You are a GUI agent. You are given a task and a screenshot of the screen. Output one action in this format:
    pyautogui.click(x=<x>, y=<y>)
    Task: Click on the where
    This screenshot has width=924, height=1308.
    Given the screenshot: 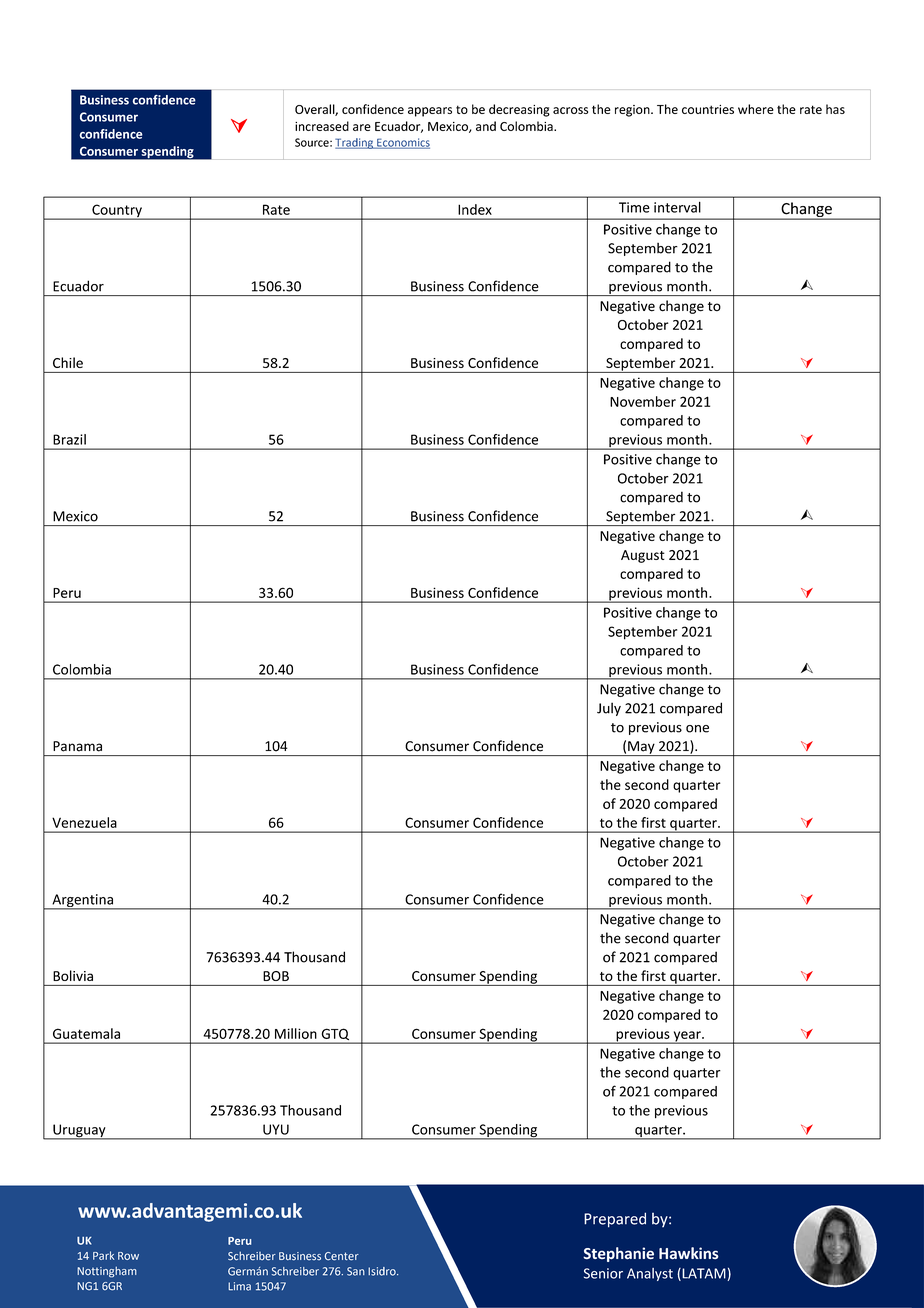 What is the action you would take?
    pyautogui.click(x=756, y=109)
